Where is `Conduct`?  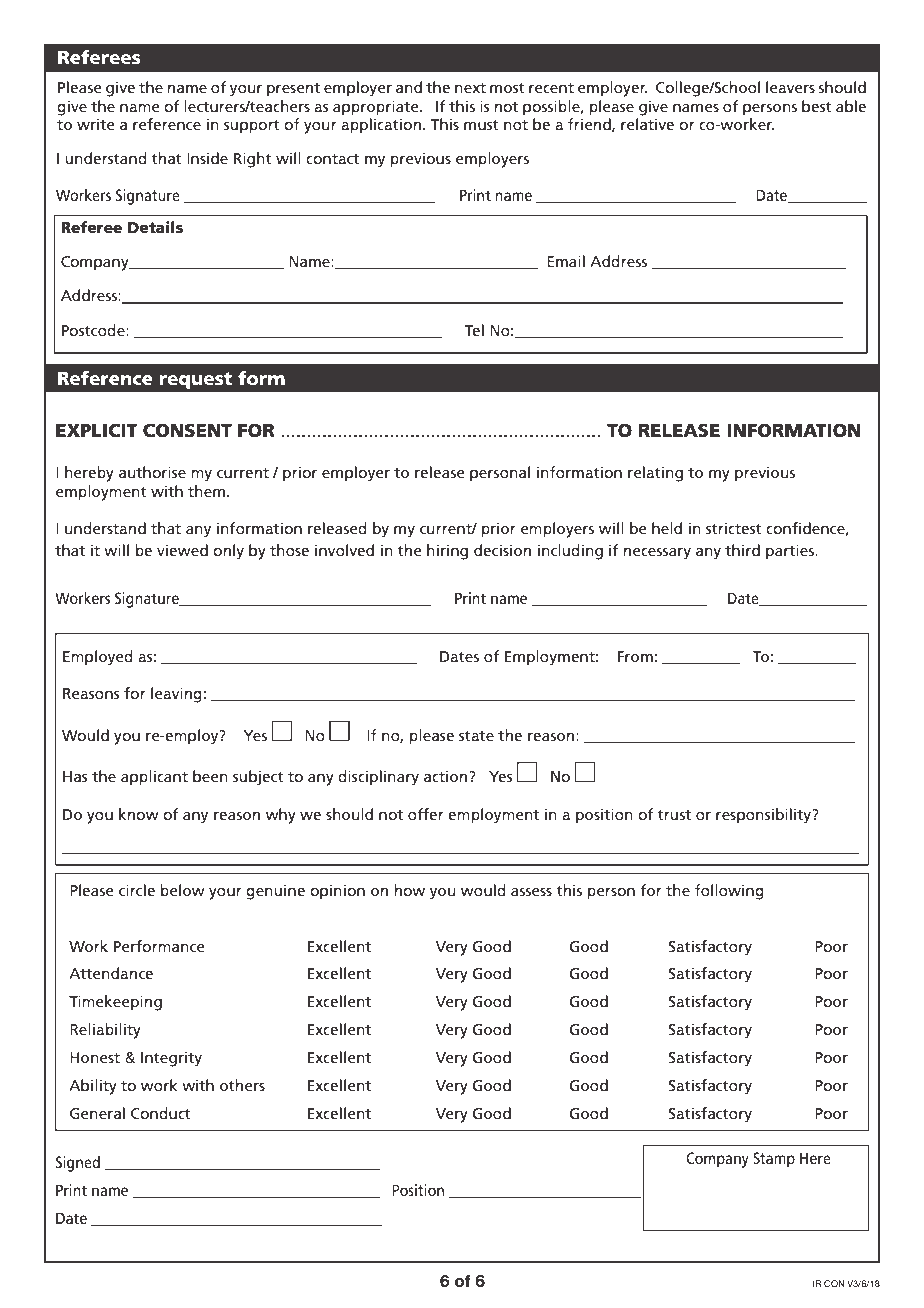 Conduct is located at coordinates (161, 1113).
